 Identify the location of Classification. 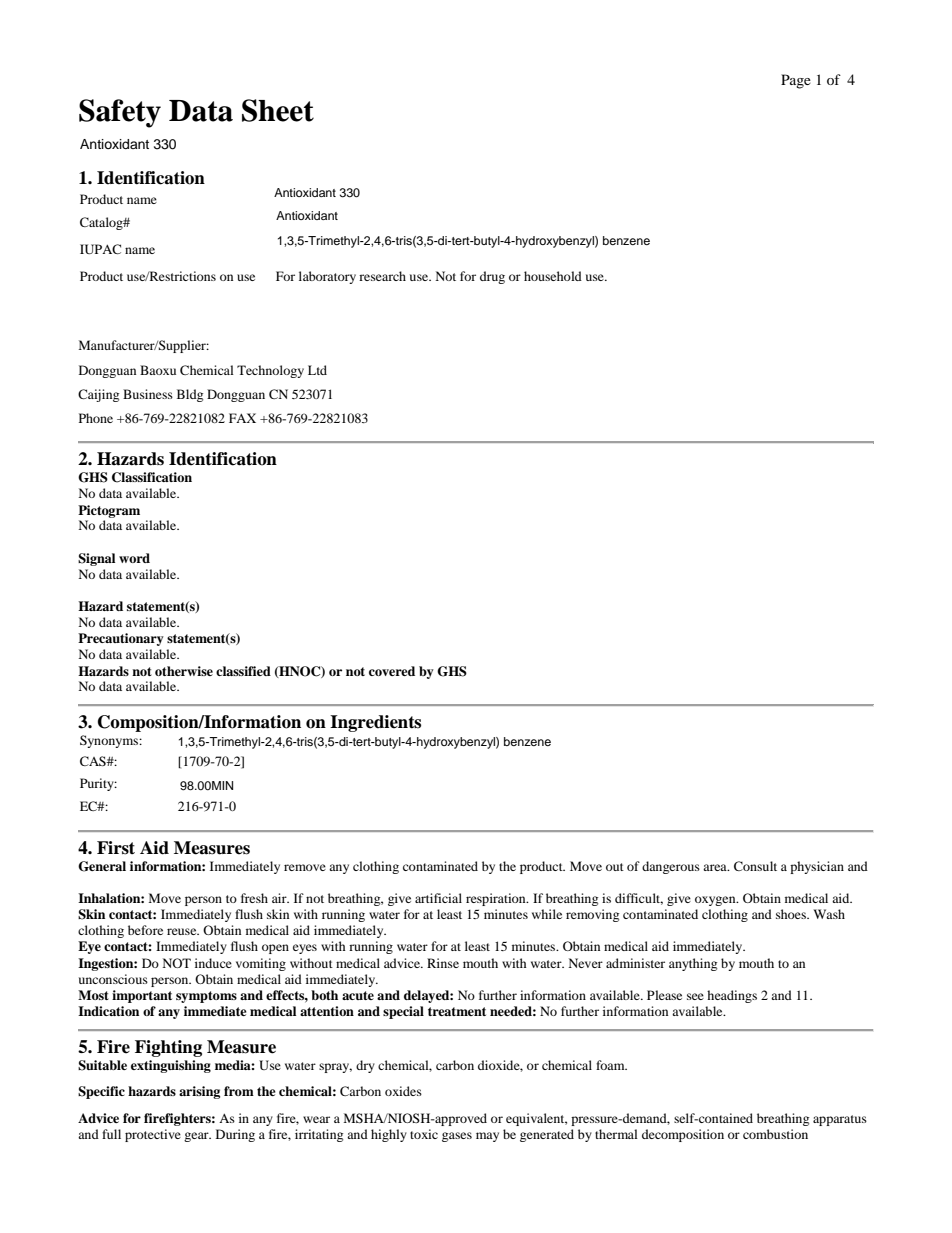
(152, 477).
